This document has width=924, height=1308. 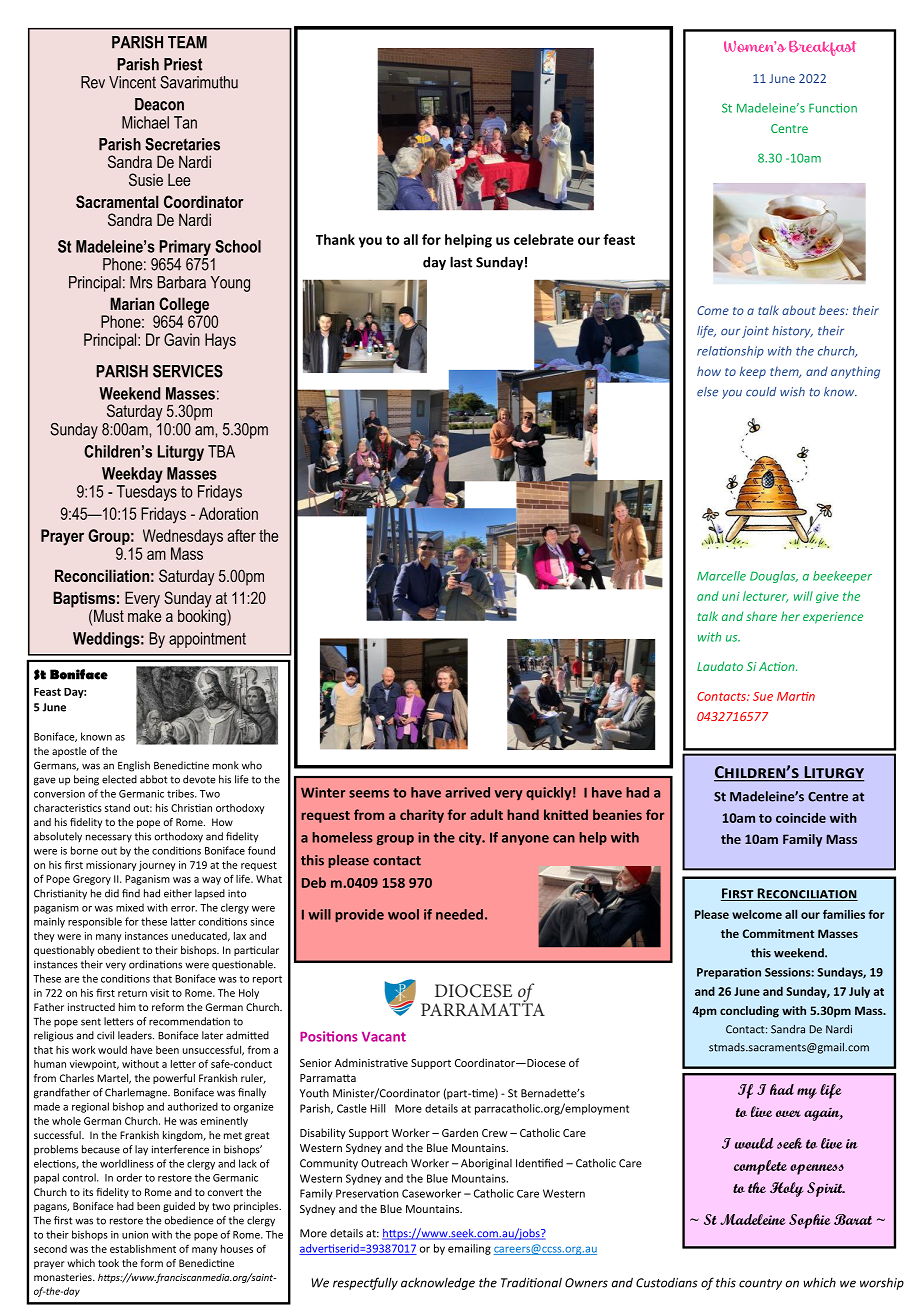 What do you see at coordinates (132, 475) in the document?
I see `Weekday` at bounding box center [132, 475].
